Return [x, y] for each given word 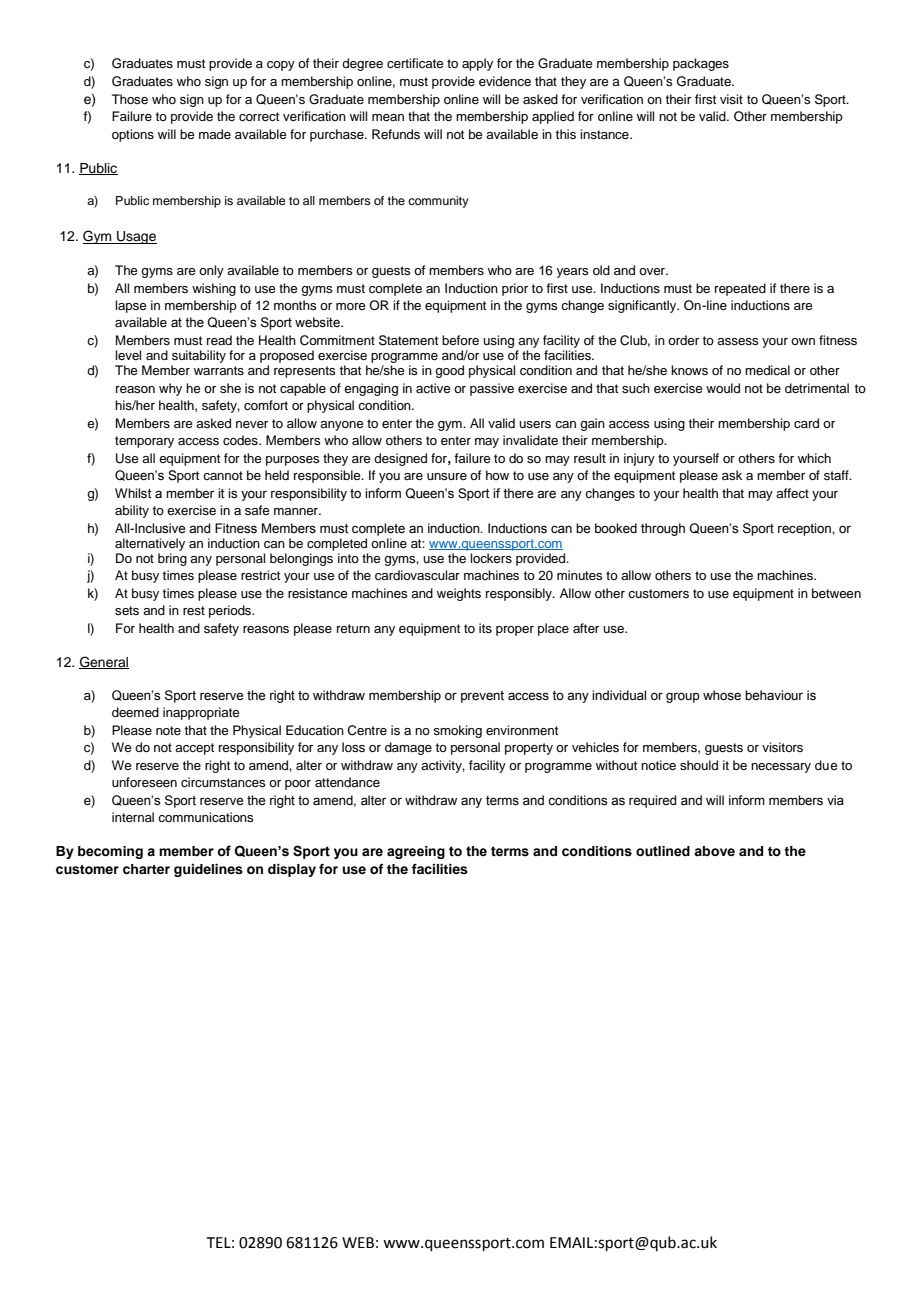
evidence [505, 81]
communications [206, 817]
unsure [447, 476]
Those [130, 99]
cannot [223, 475]
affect [792, 493]
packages [701, 64]
